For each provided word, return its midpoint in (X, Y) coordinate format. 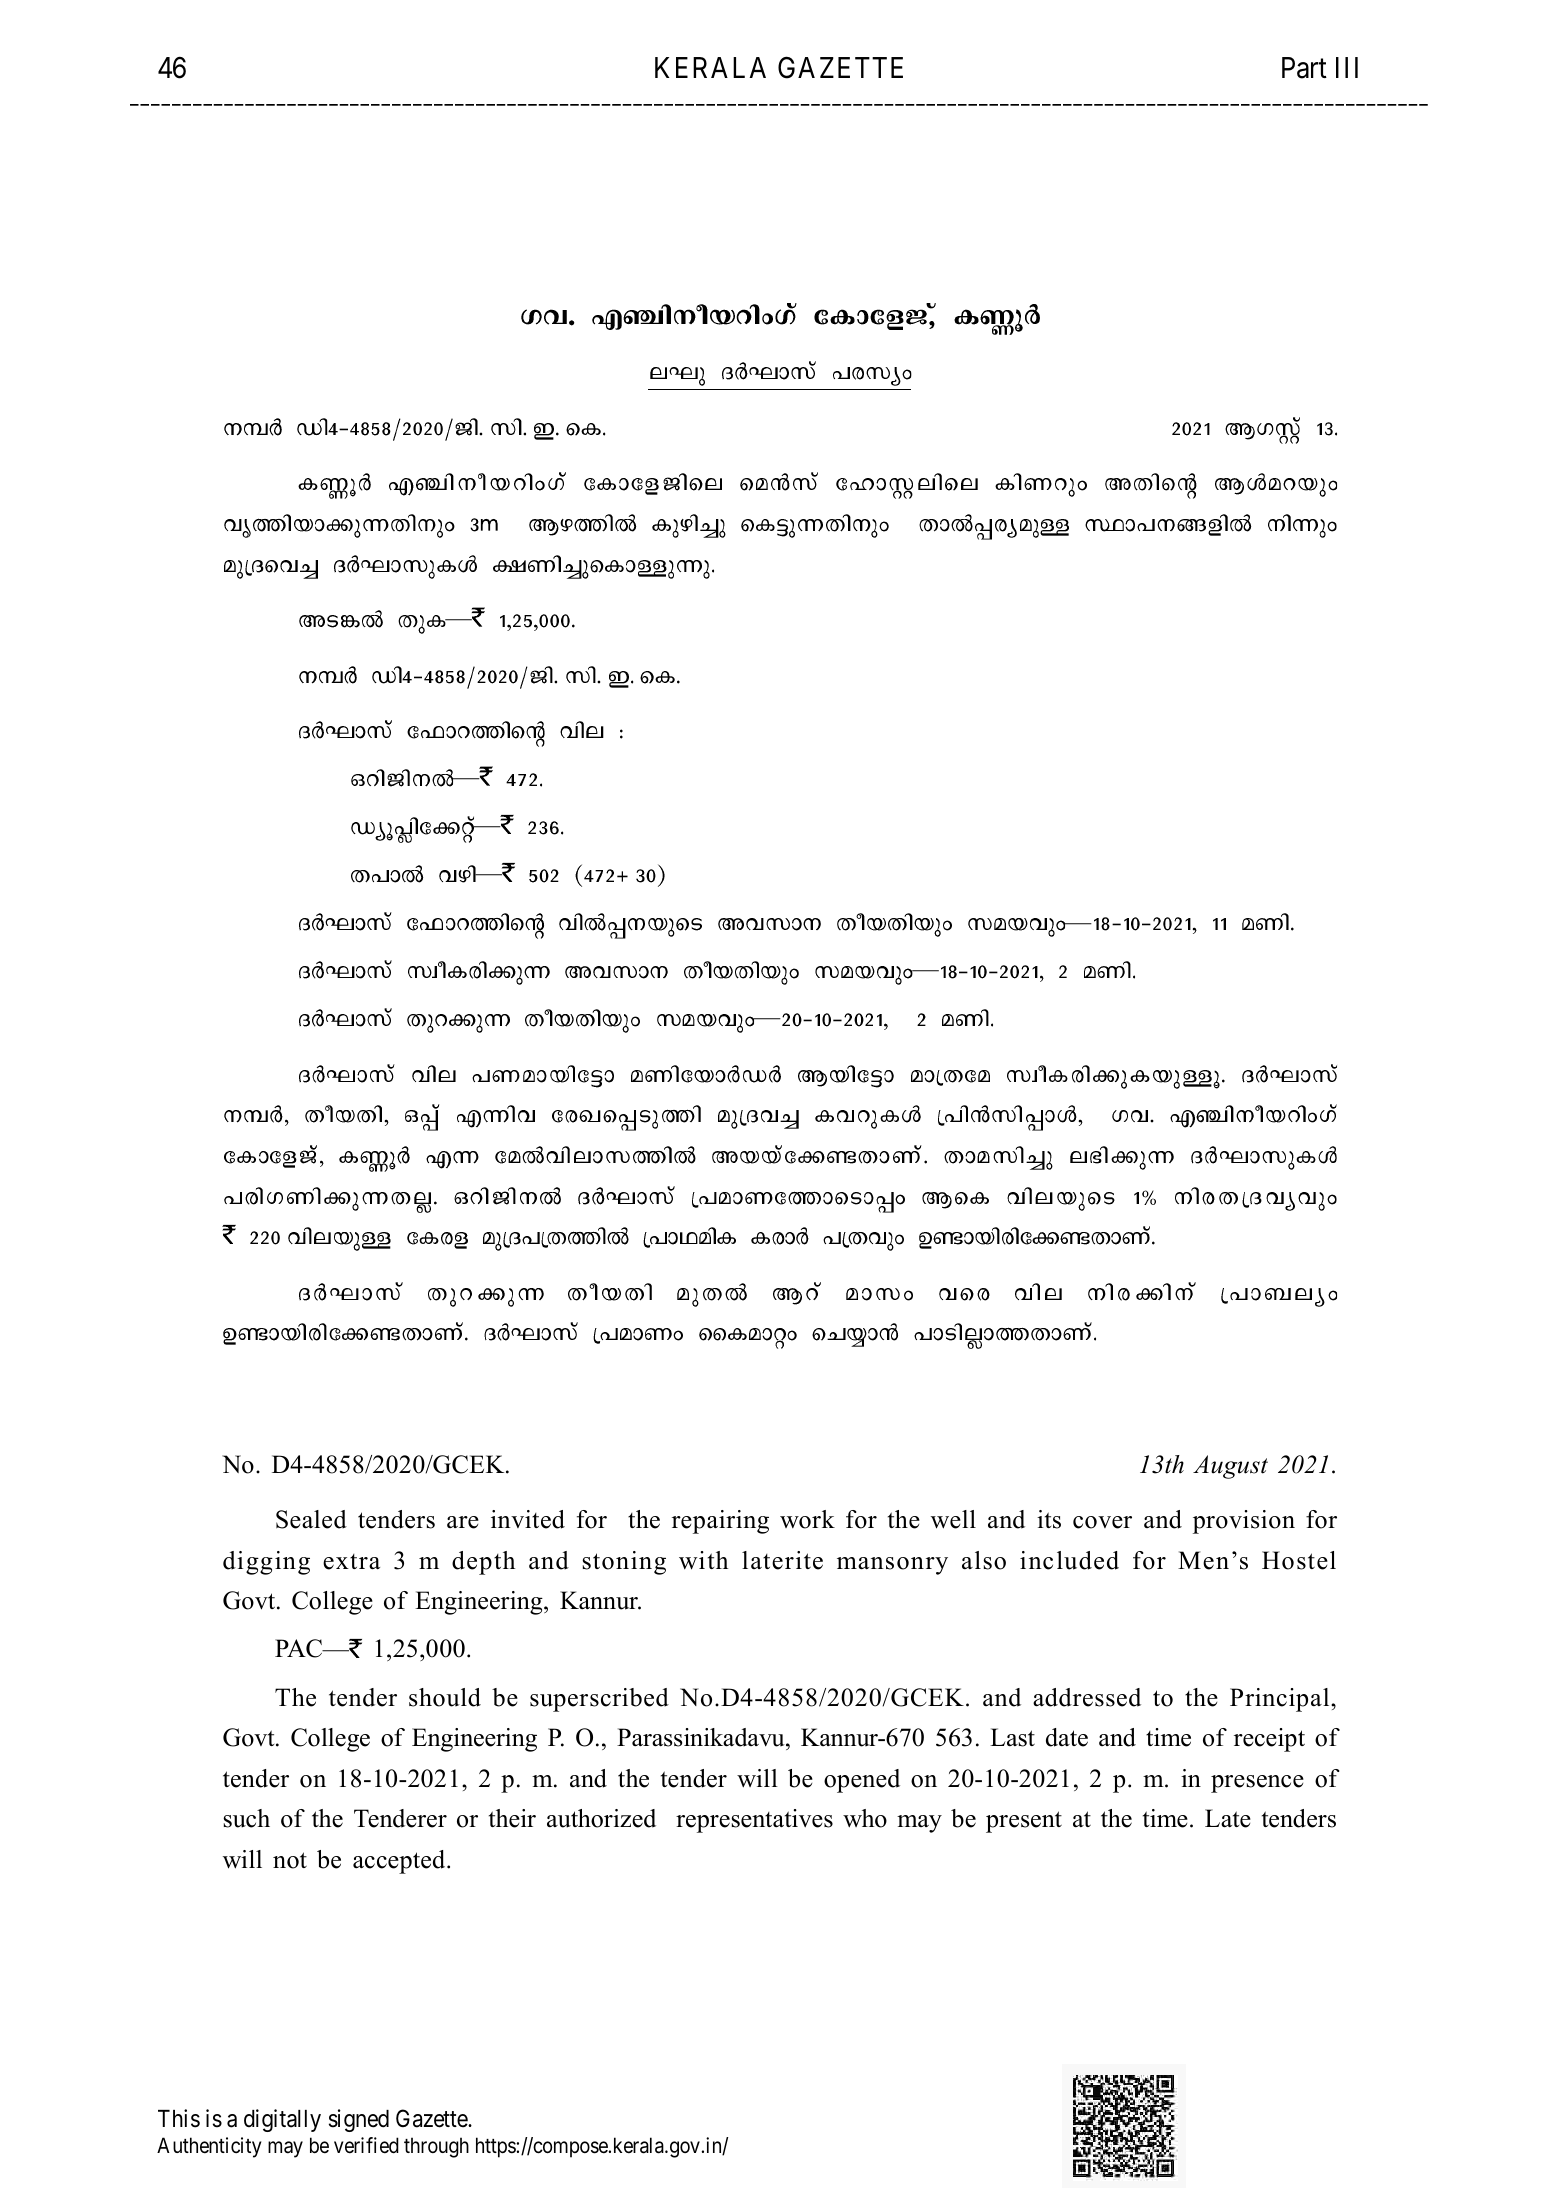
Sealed (311, 1519)
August (1230, 1467)
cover (1102, 1522)
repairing (720, 1522)
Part (1304, 68)
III (1347, 67)
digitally (282, 2120)
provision (1244, 1522)
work (807, 1519)
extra (351, 1562)
